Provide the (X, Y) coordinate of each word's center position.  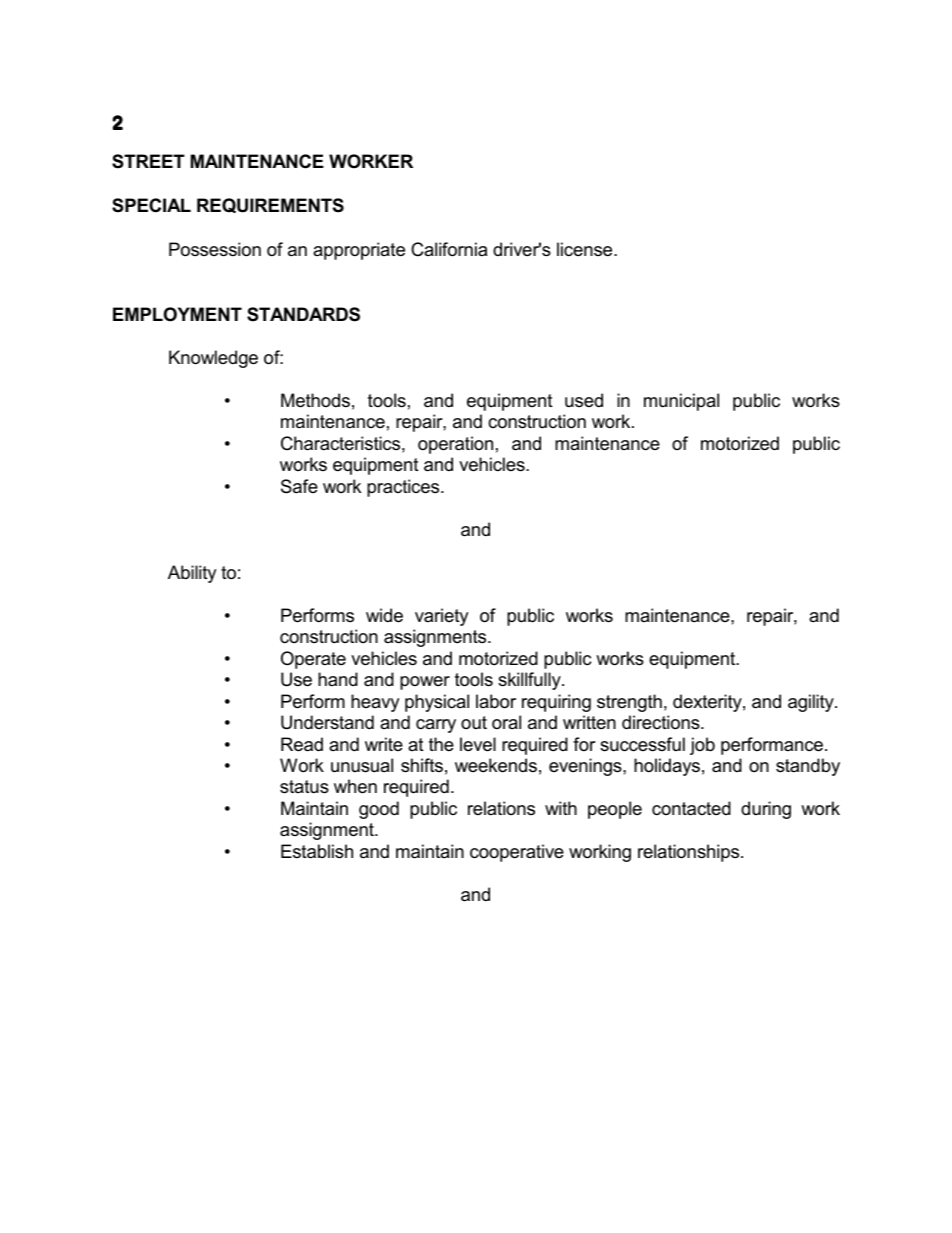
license (586, 249)
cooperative (517, 853)
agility (812, 703)
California (449, 249)
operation (455, 445)
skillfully (530, 681)
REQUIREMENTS (270, 205)
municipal (681, 402)
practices (404, 488)
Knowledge (213, 359)
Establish (317, 851)
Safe (299, 486)
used (584, 400)
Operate (313, 660)
